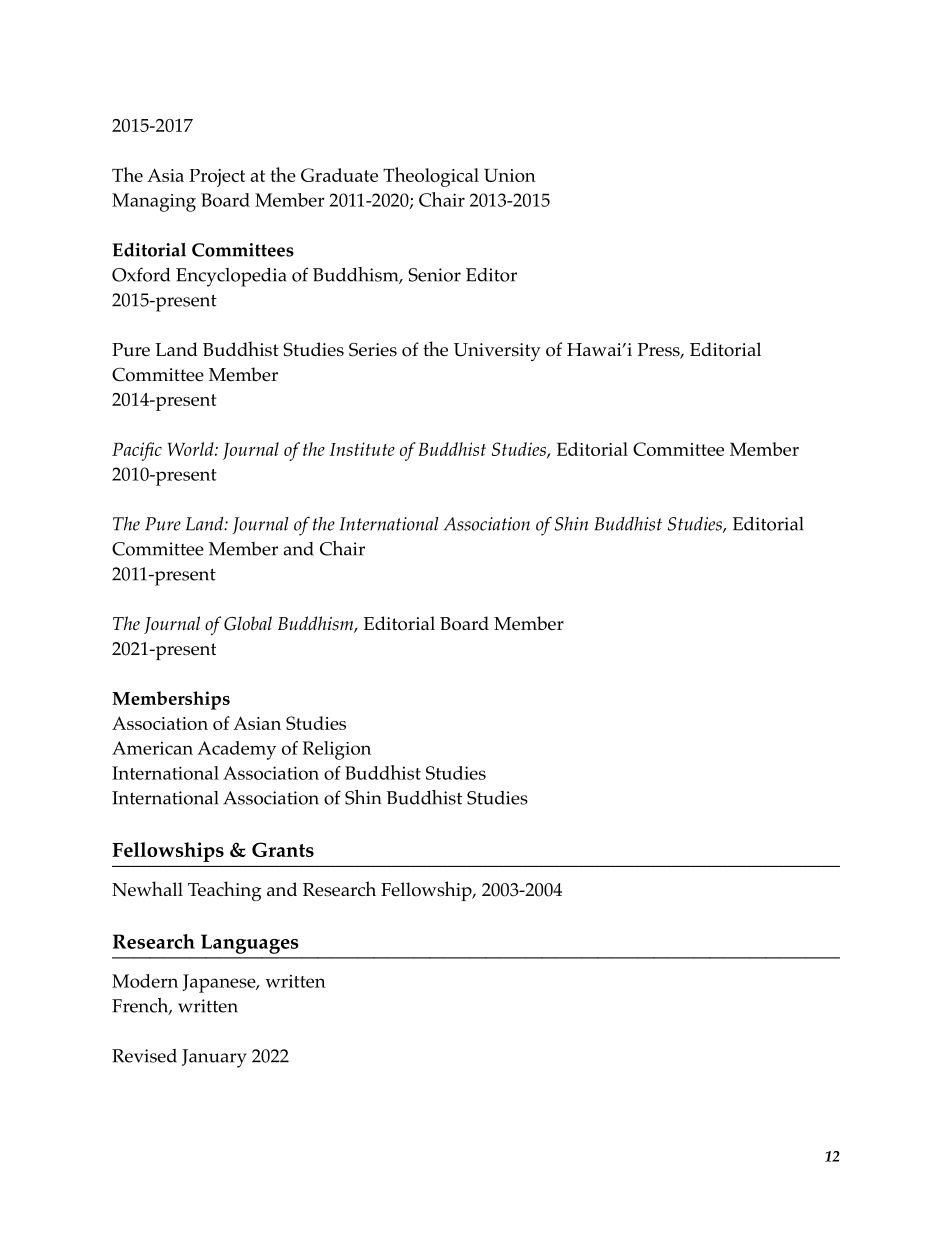  Describe the element at coordinates (435, 275) in the screenshot. I see `Senior` at that location.
